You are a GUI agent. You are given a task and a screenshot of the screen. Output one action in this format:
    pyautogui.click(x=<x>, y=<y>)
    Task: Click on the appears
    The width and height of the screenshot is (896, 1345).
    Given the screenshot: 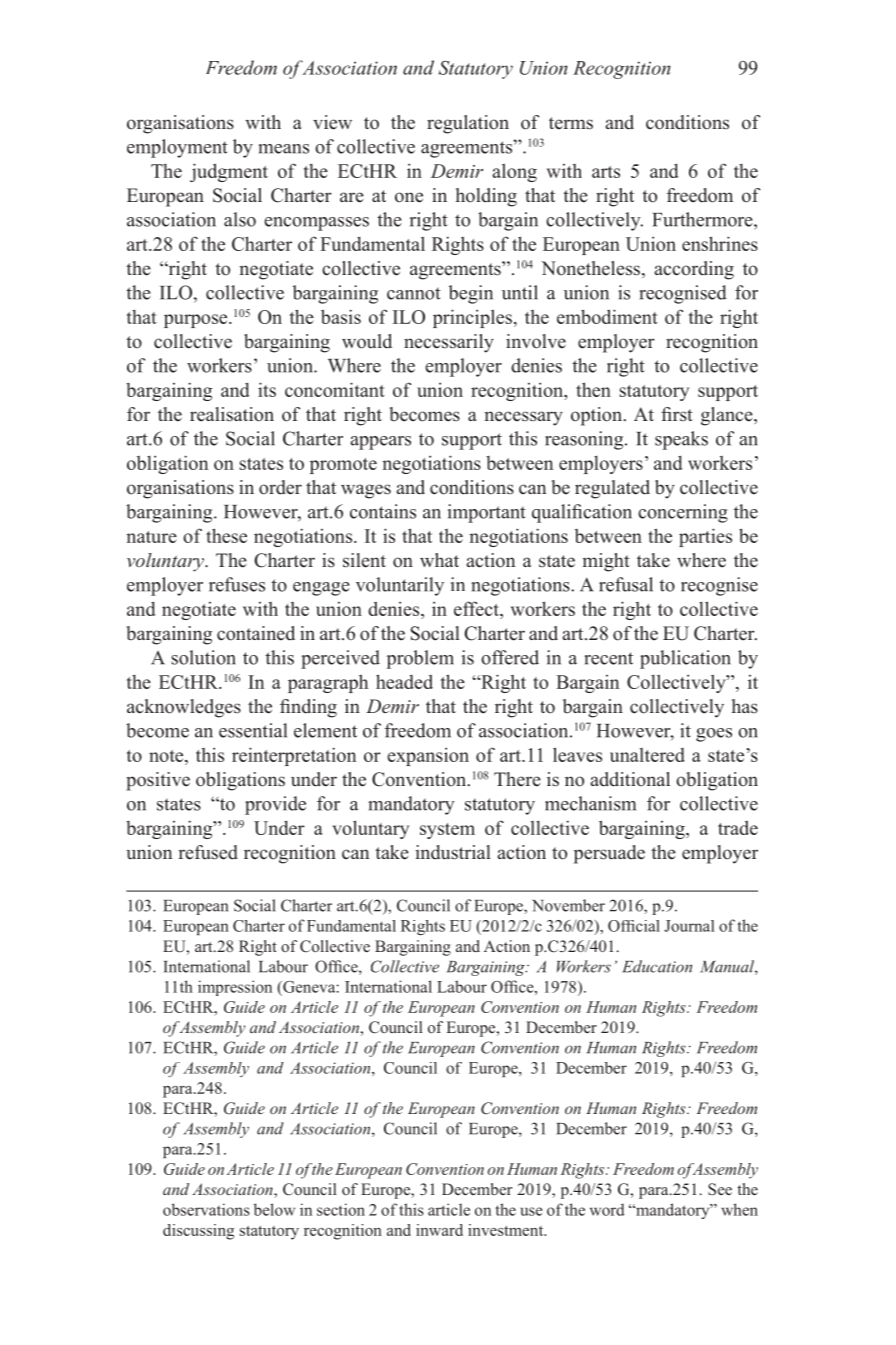 What is the action you would take?
    pyautogui.click(x=381, y=443)
